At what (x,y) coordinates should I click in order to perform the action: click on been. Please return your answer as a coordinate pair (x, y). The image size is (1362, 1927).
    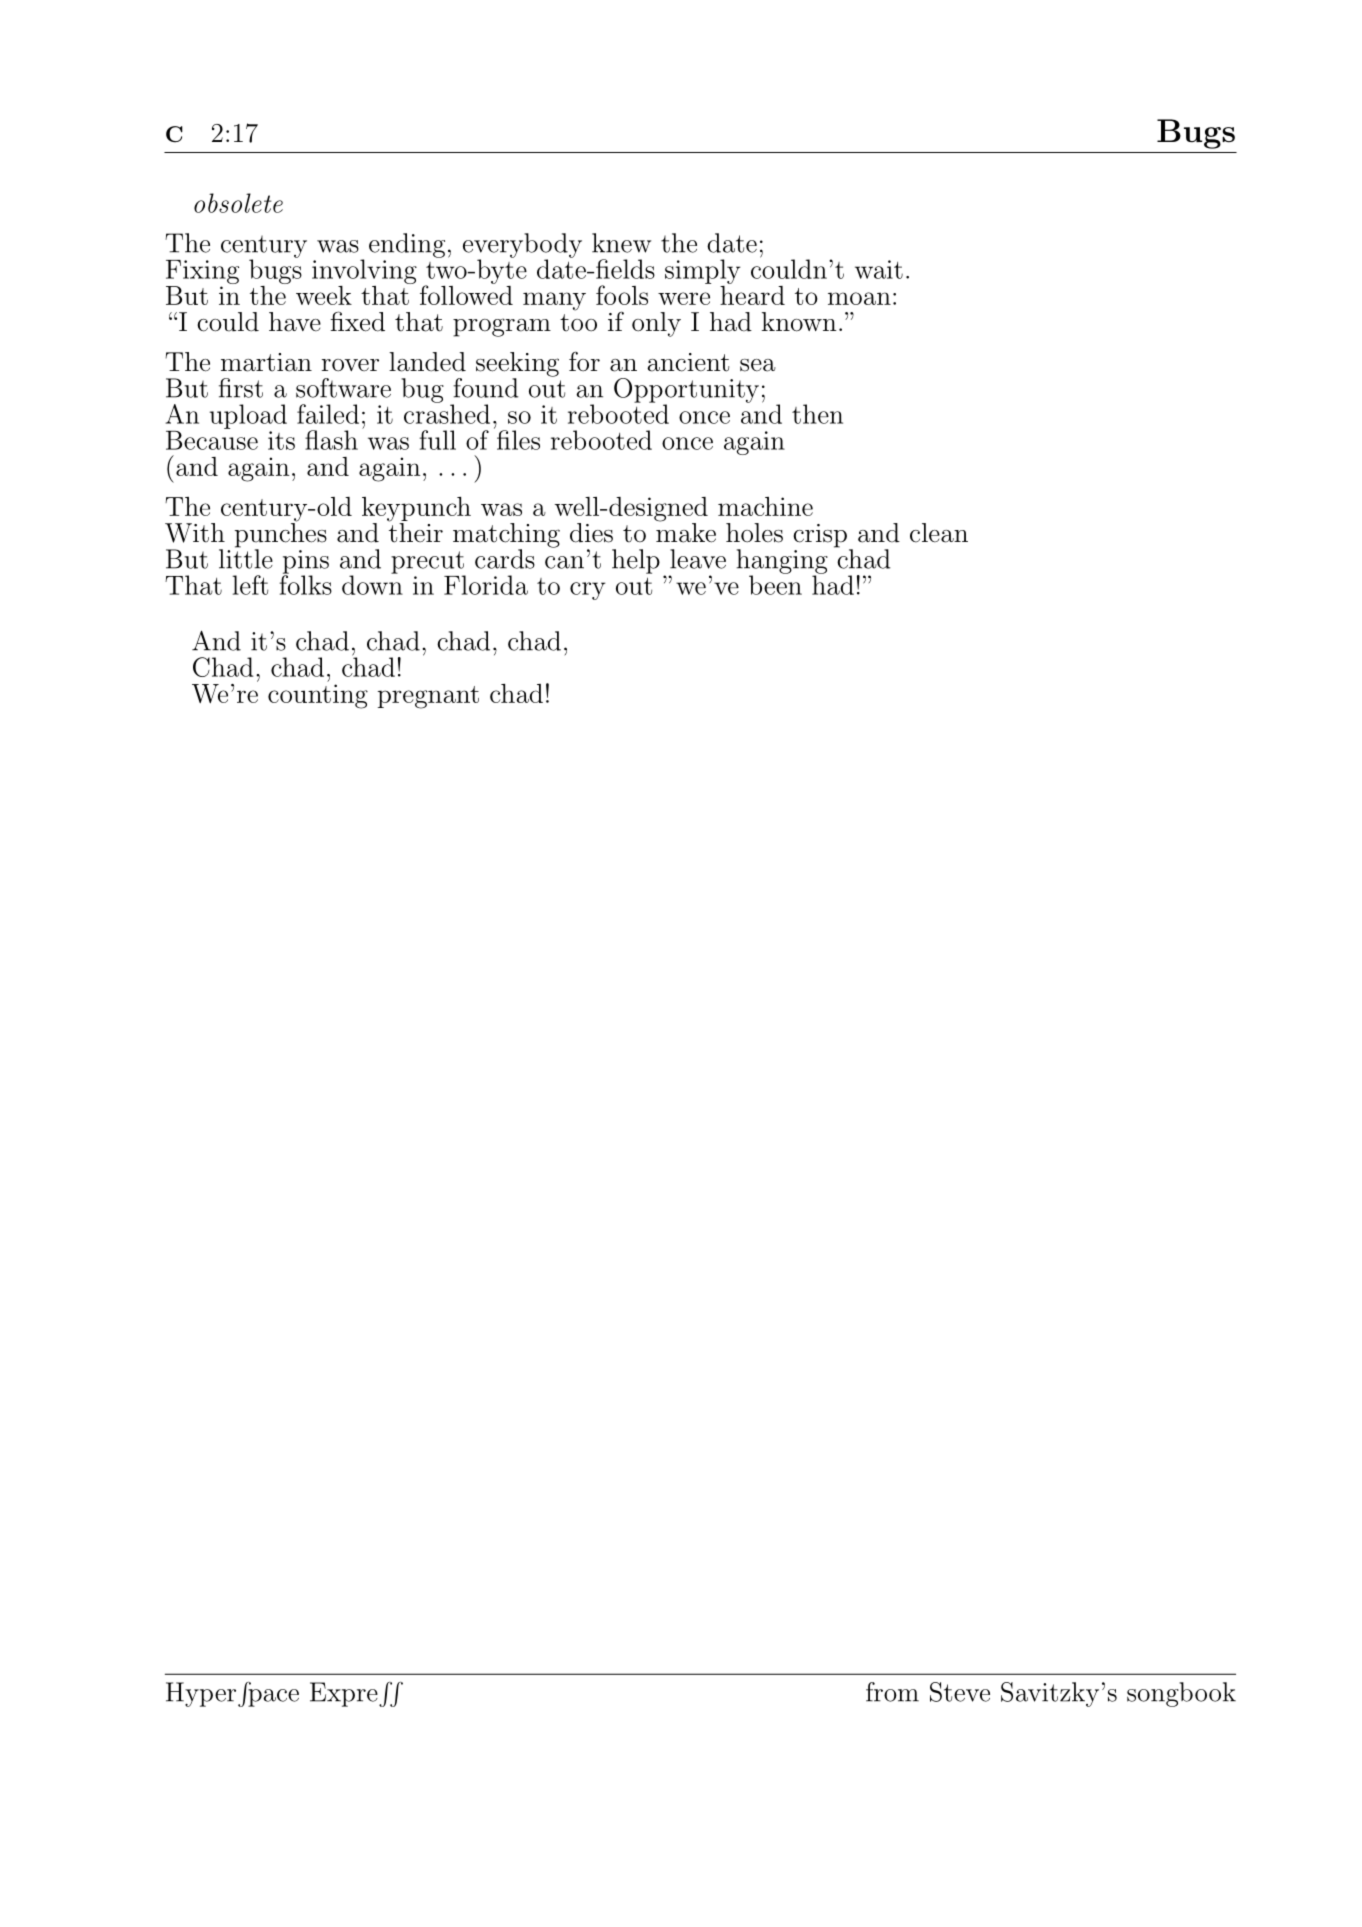
    Looking at the image, I should click on (775, 584).
